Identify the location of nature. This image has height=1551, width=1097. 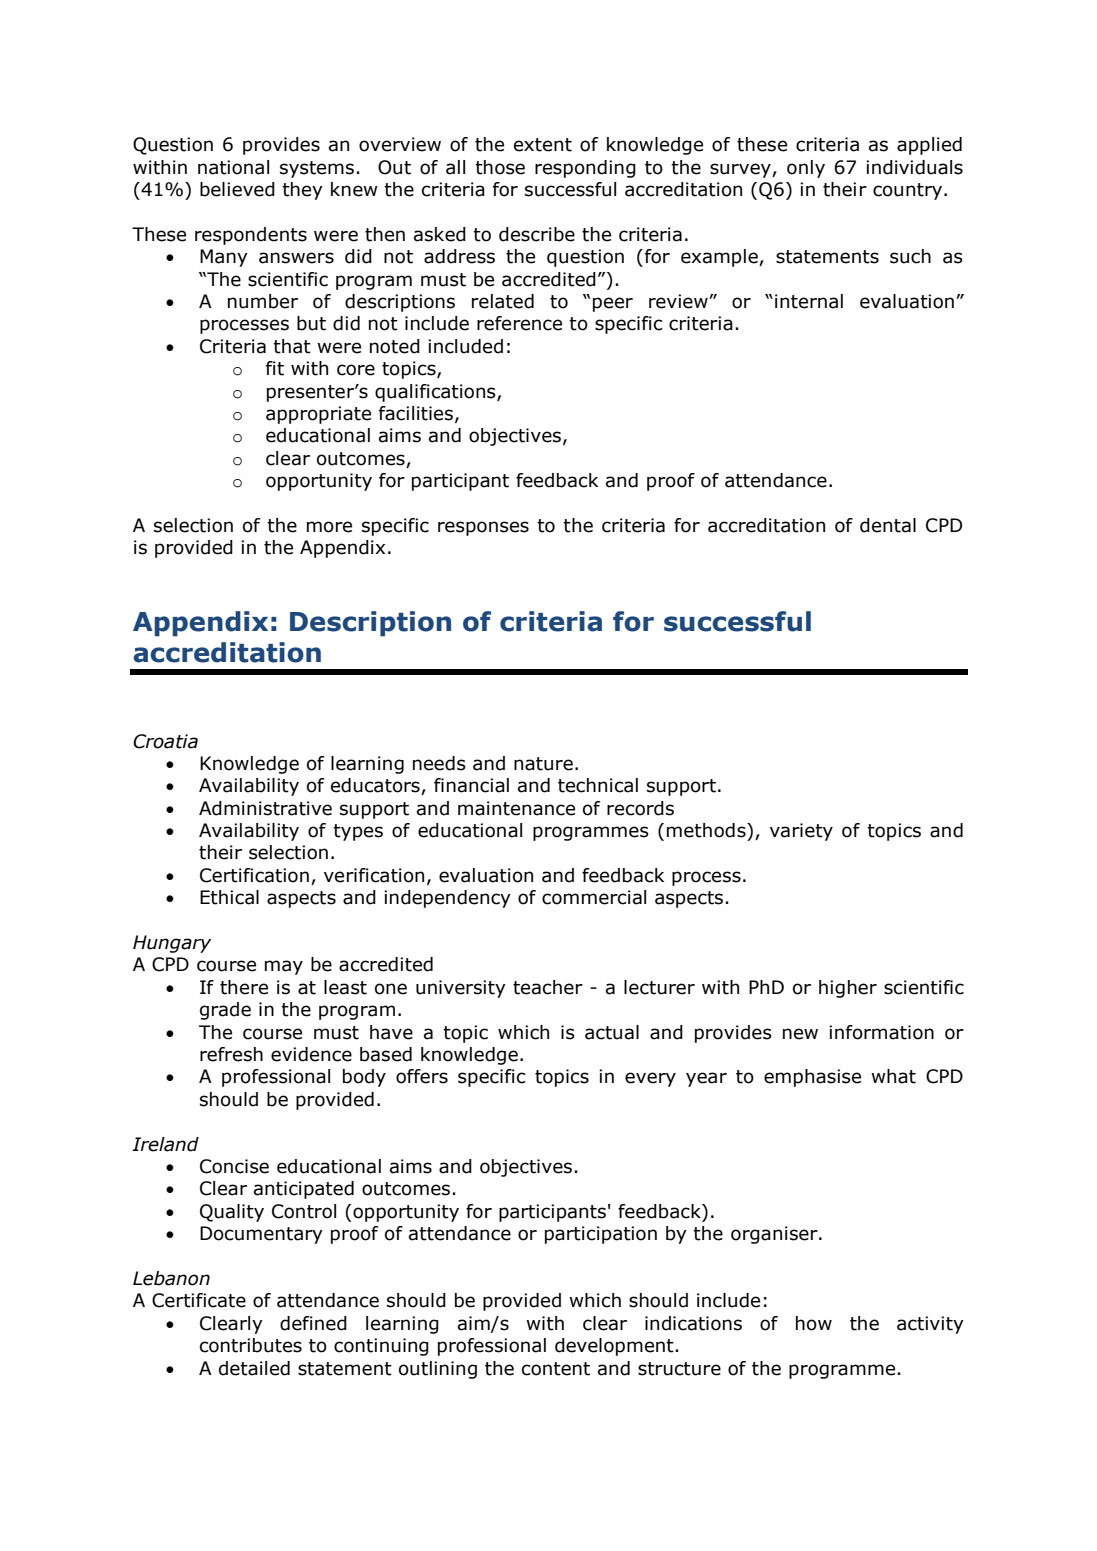
(543, 764).
